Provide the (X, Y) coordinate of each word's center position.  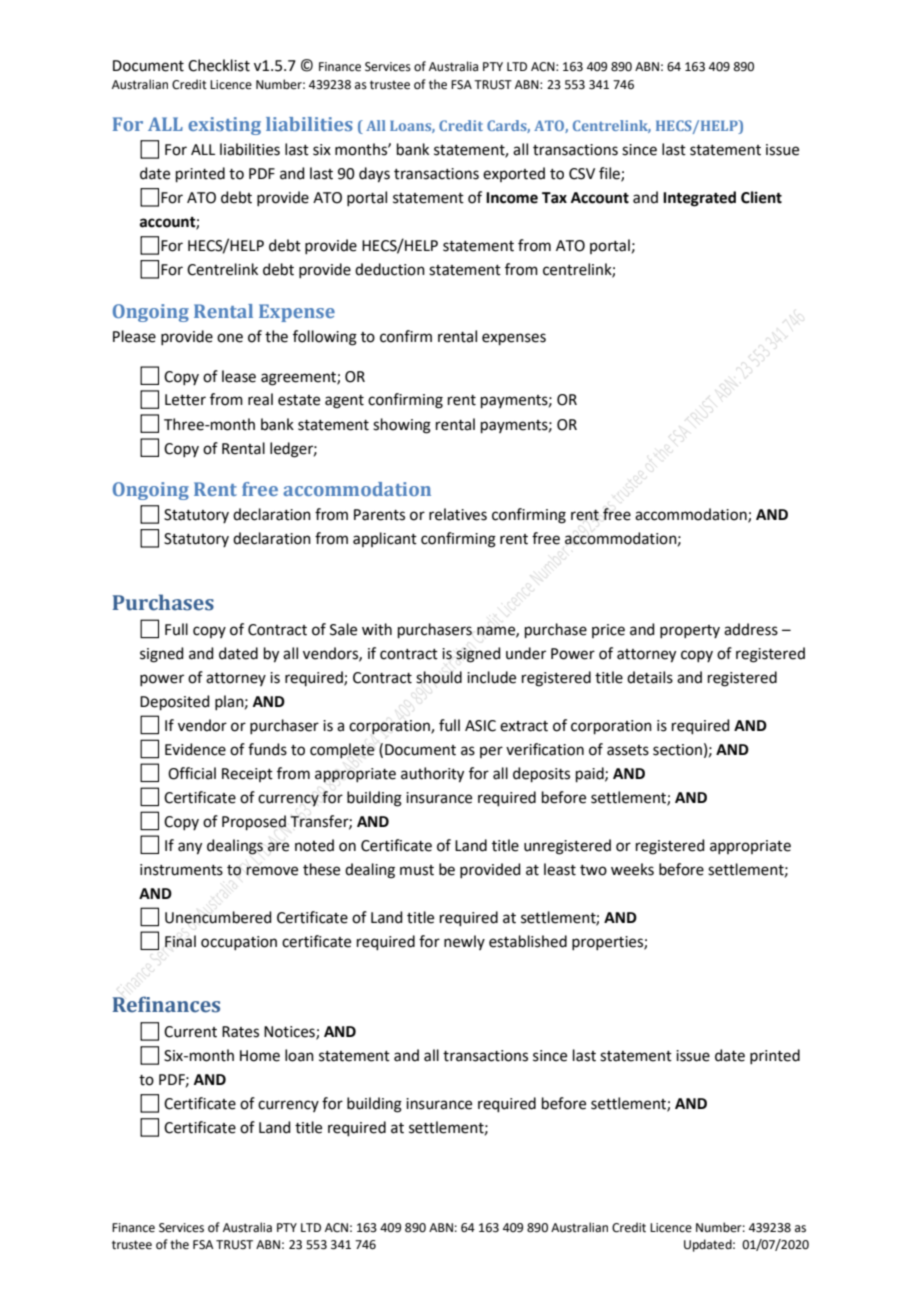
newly (464, 942)
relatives (458, 514)
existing (224, 126)
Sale (343, 629)
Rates (240, 1032)
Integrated (699, 199)
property (690, 631)
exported (514, 174)
